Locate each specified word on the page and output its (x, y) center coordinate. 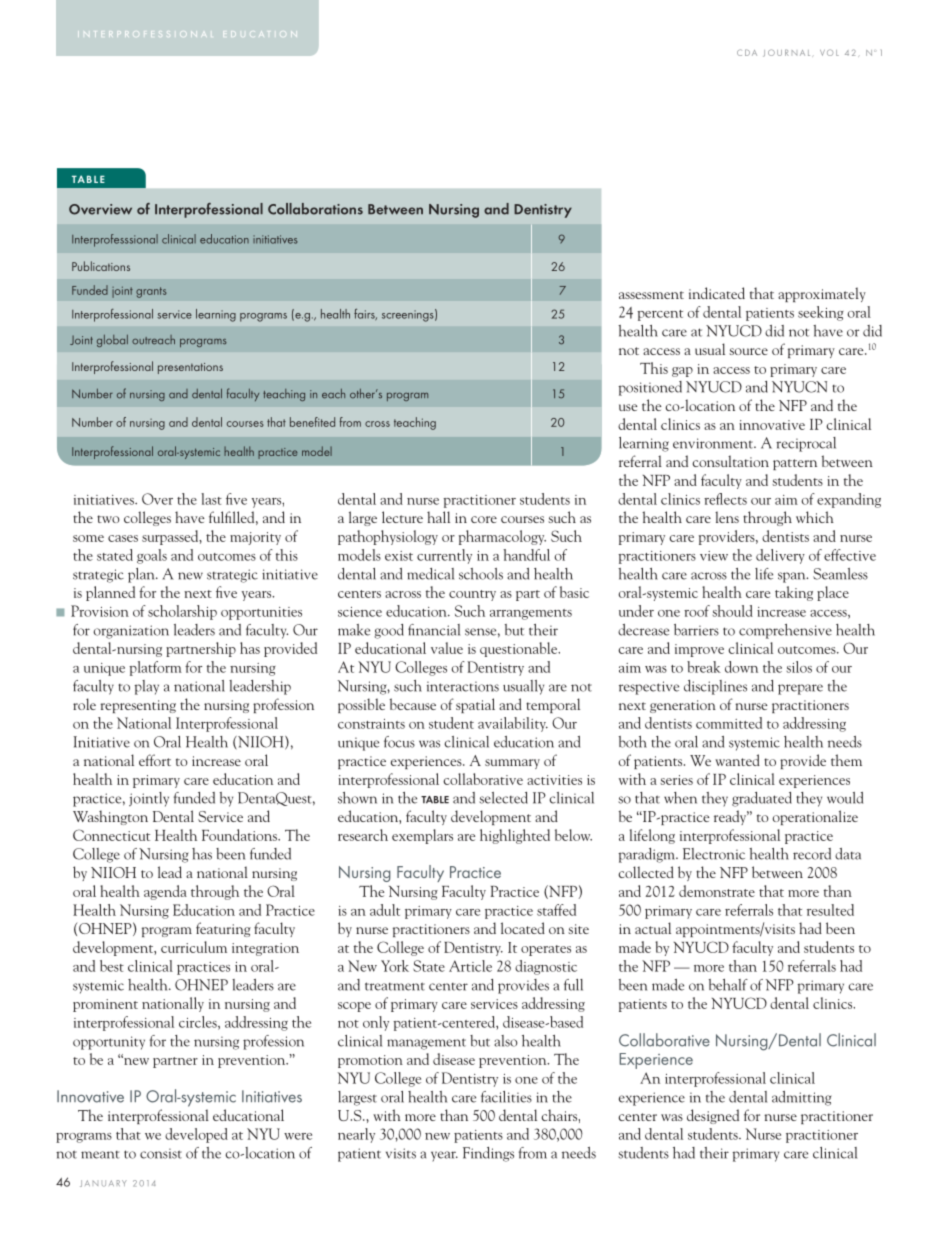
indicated (717, 293)
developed (196, 1135)
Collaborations (315, 209)
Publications (101, 266)
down (741, 667)
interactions (463, 686)
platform (155, 668)
